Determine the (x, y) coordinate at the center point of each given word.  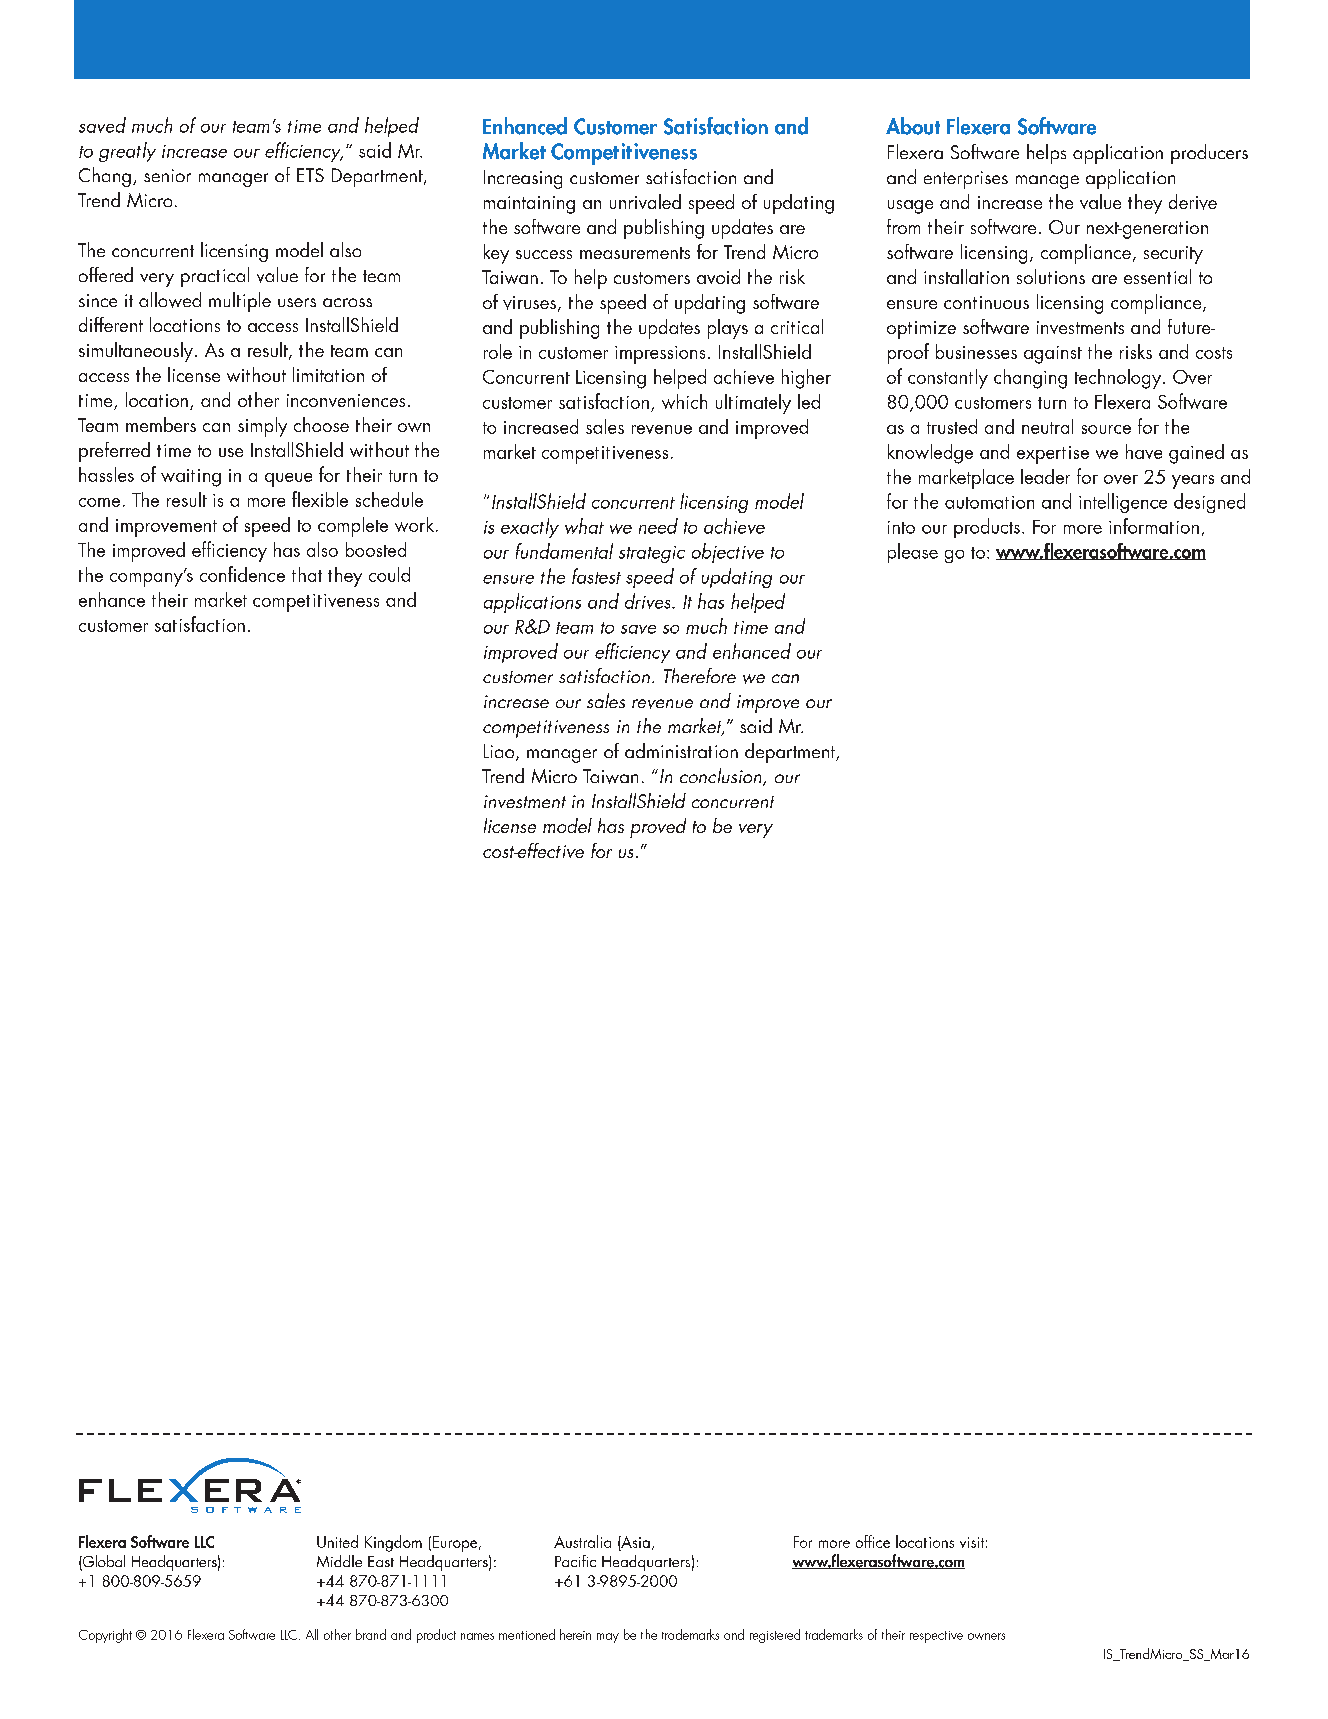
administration (681, 750)
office (873, 1541)
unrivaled (645, 201)
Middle (339, 1561)
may (608, 1638)
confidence (242, 574)
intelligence (1123, 503)
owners (986, 1636)
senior (167, 175)
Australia (582, 1541)
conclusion (722, 777)
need (658, 526)
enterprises (966, 180)
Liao (500, 752)
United (337, 1541)
